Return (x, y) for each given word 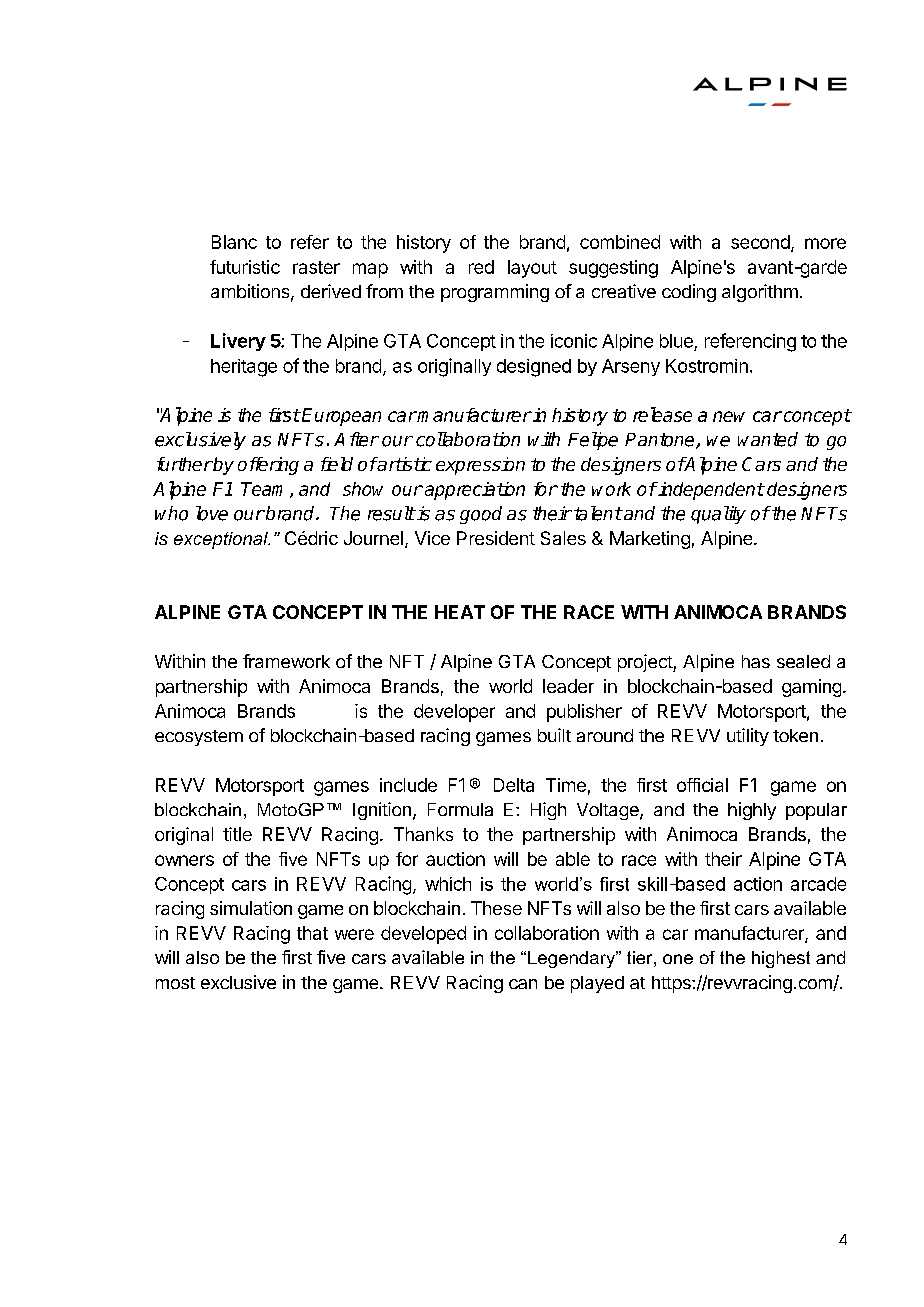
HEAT (460, 612)
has (756, 661)
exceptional (222, 540)
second (760, 242)
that (312, 933)
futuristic (245, 267)
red (481, 267)
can (523, 984)
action (758, 884)
